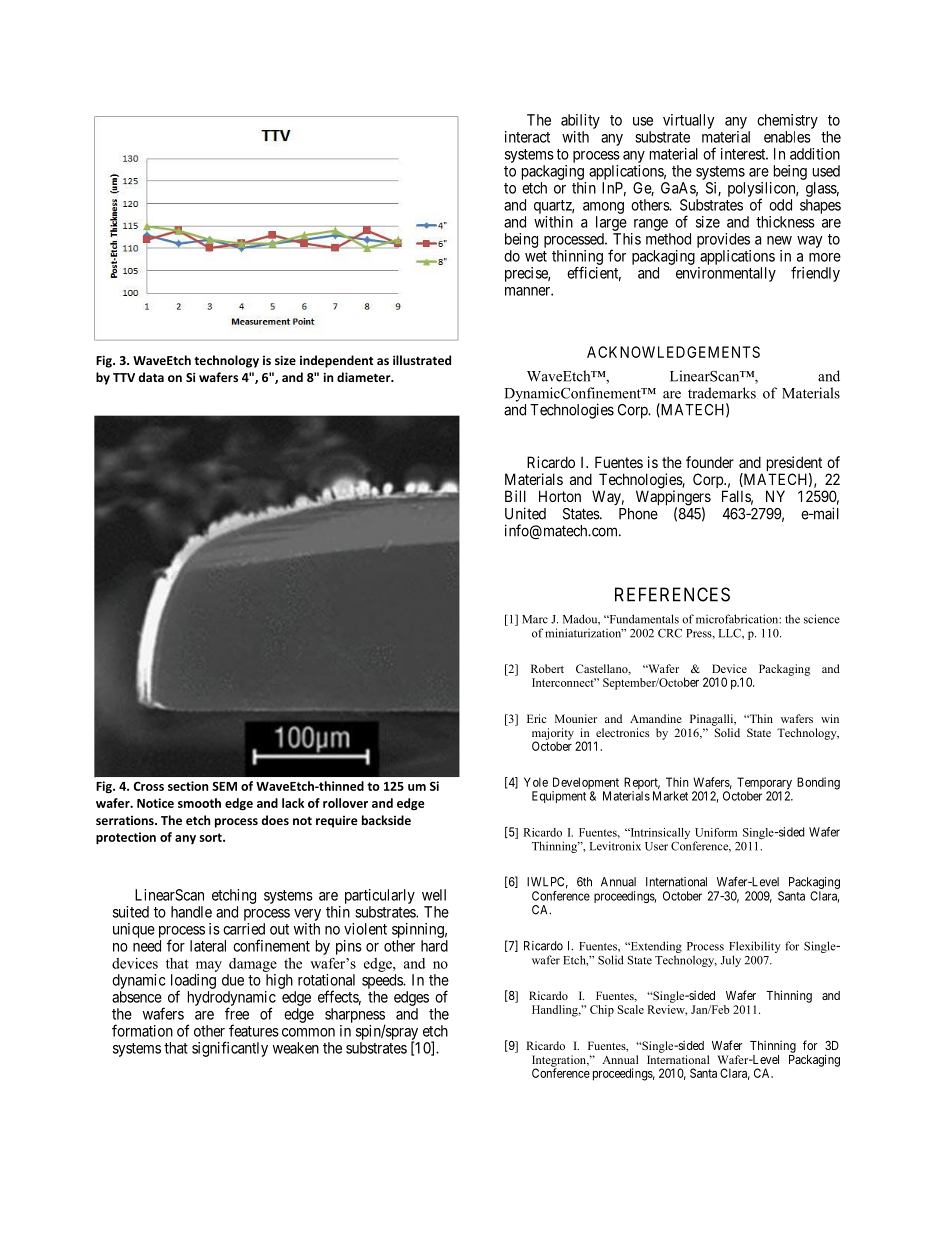 Image resolution: width=952 pixels, height=1233 pixels. I want to click on interest, so click(744, 154).
